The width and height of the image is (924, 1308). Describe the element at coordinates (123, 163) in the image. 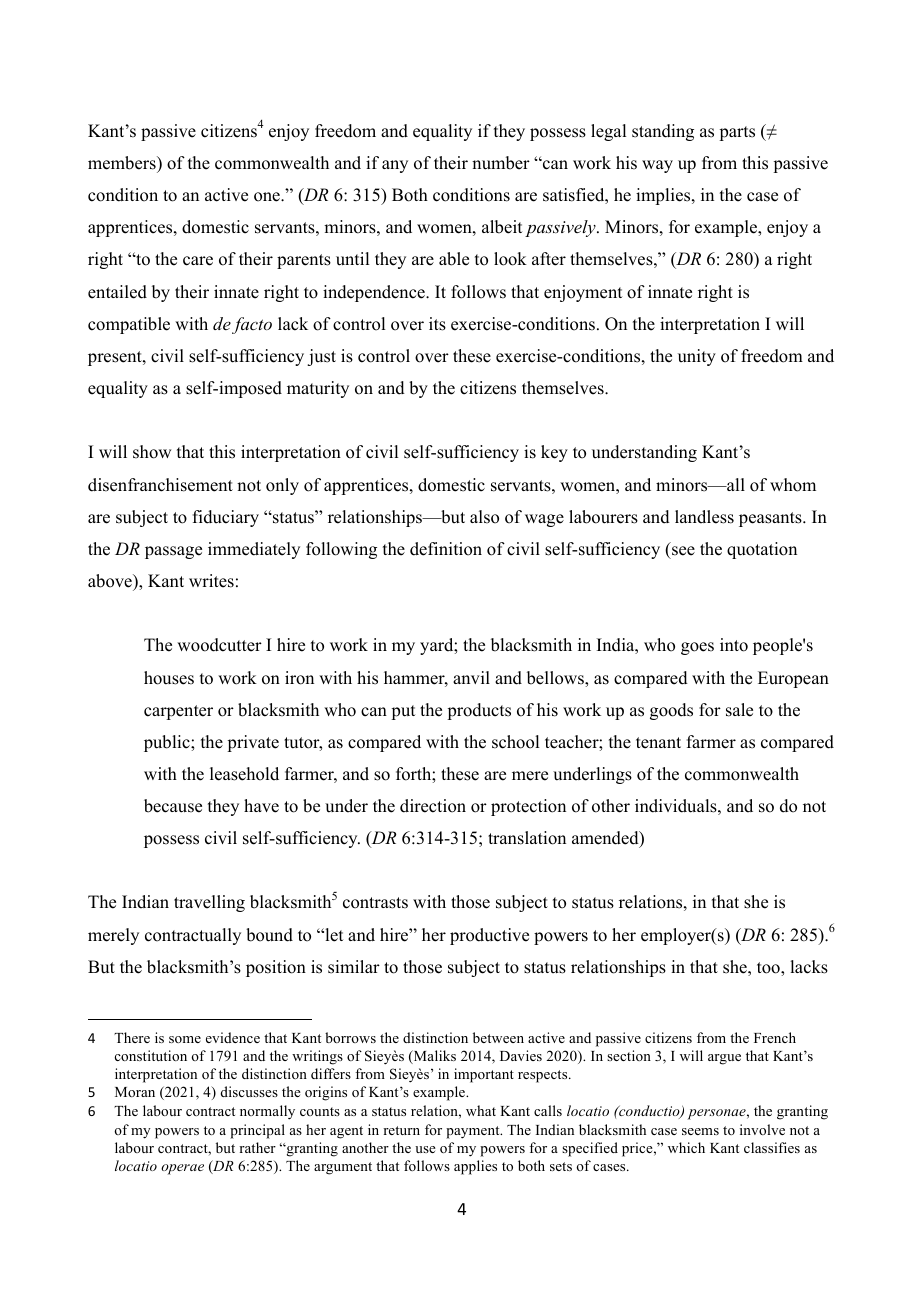

I see `members` at that location.
